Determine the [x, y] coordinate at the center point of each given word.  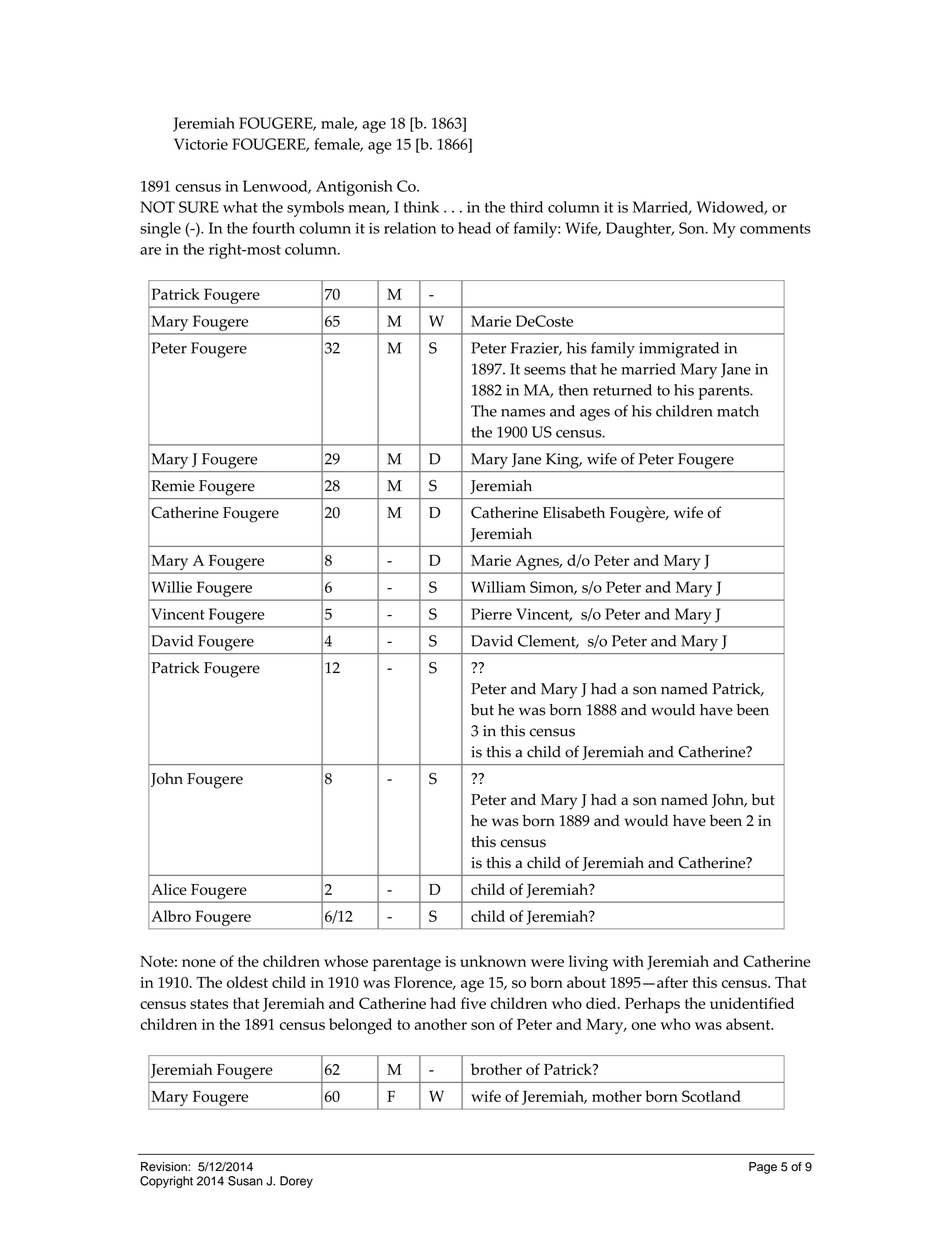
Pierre [491, 614]
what [240, 207]
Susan [245, 1181]
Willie [171, 587]
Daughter [639, 230]
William [498, 587]
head [474, 228]
